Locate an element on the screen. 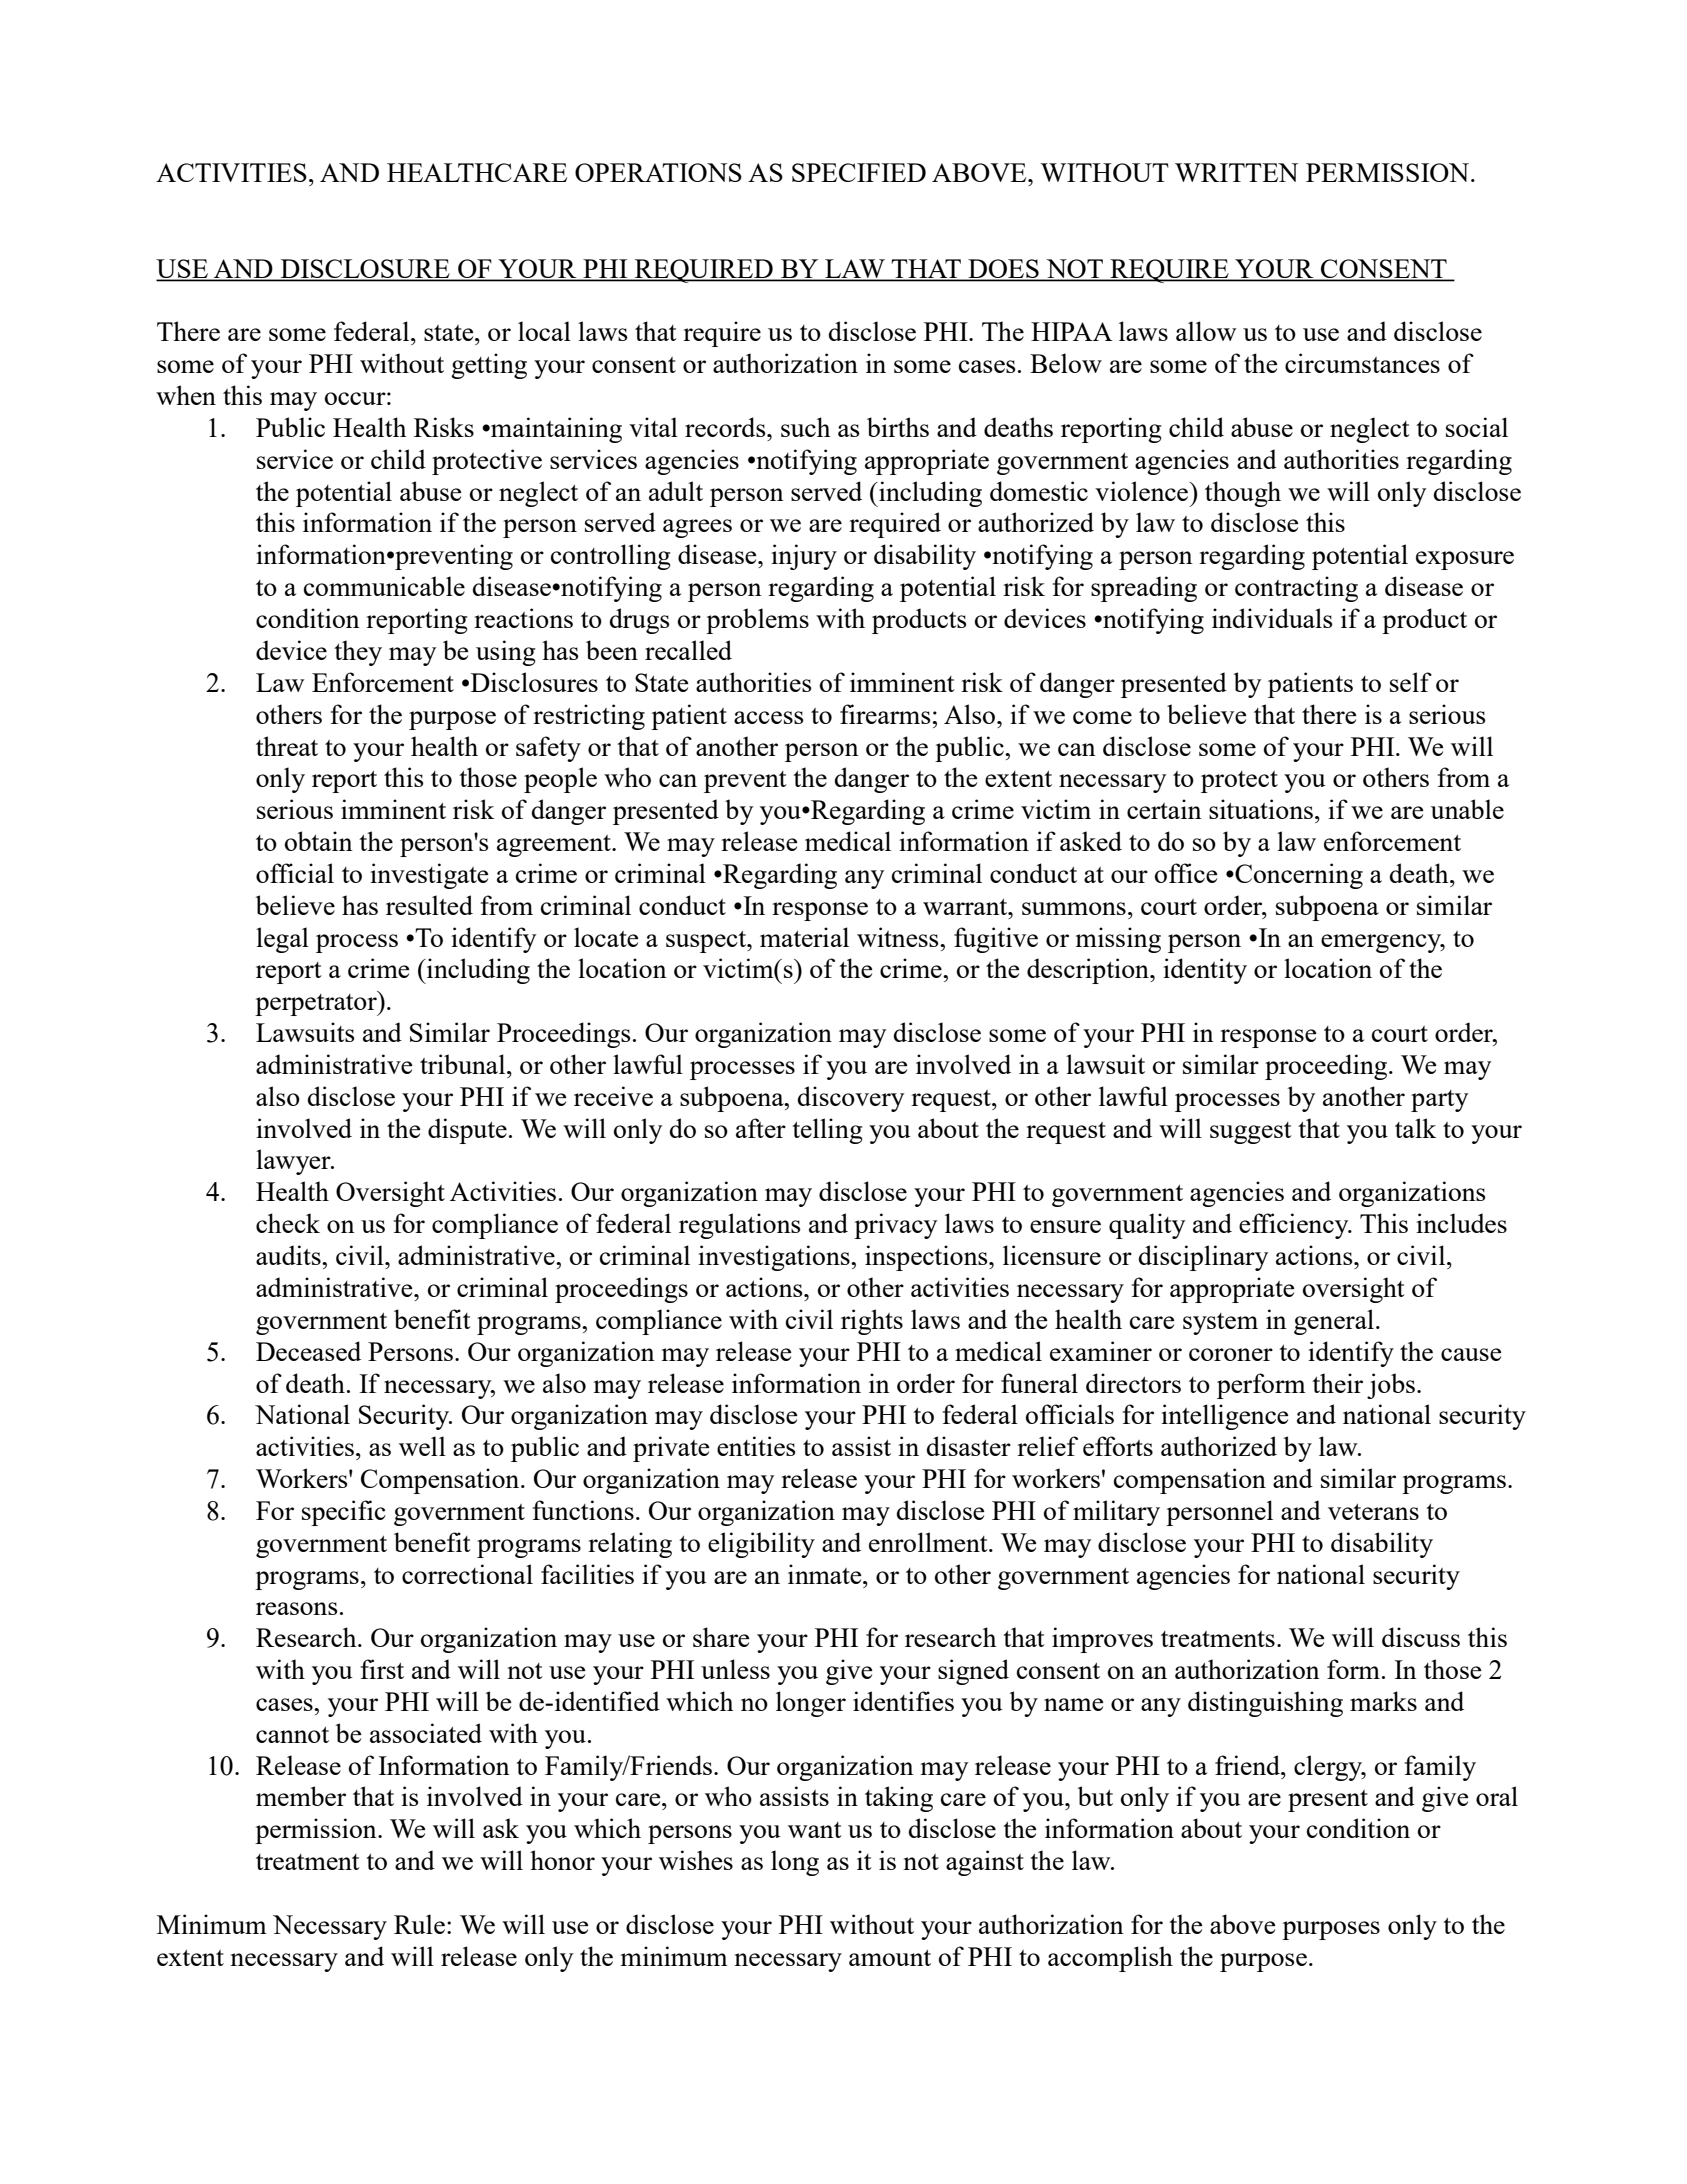 This screenshot has width=1687, height=2184. SPECIFIED is located at coordinates (859, 172).
